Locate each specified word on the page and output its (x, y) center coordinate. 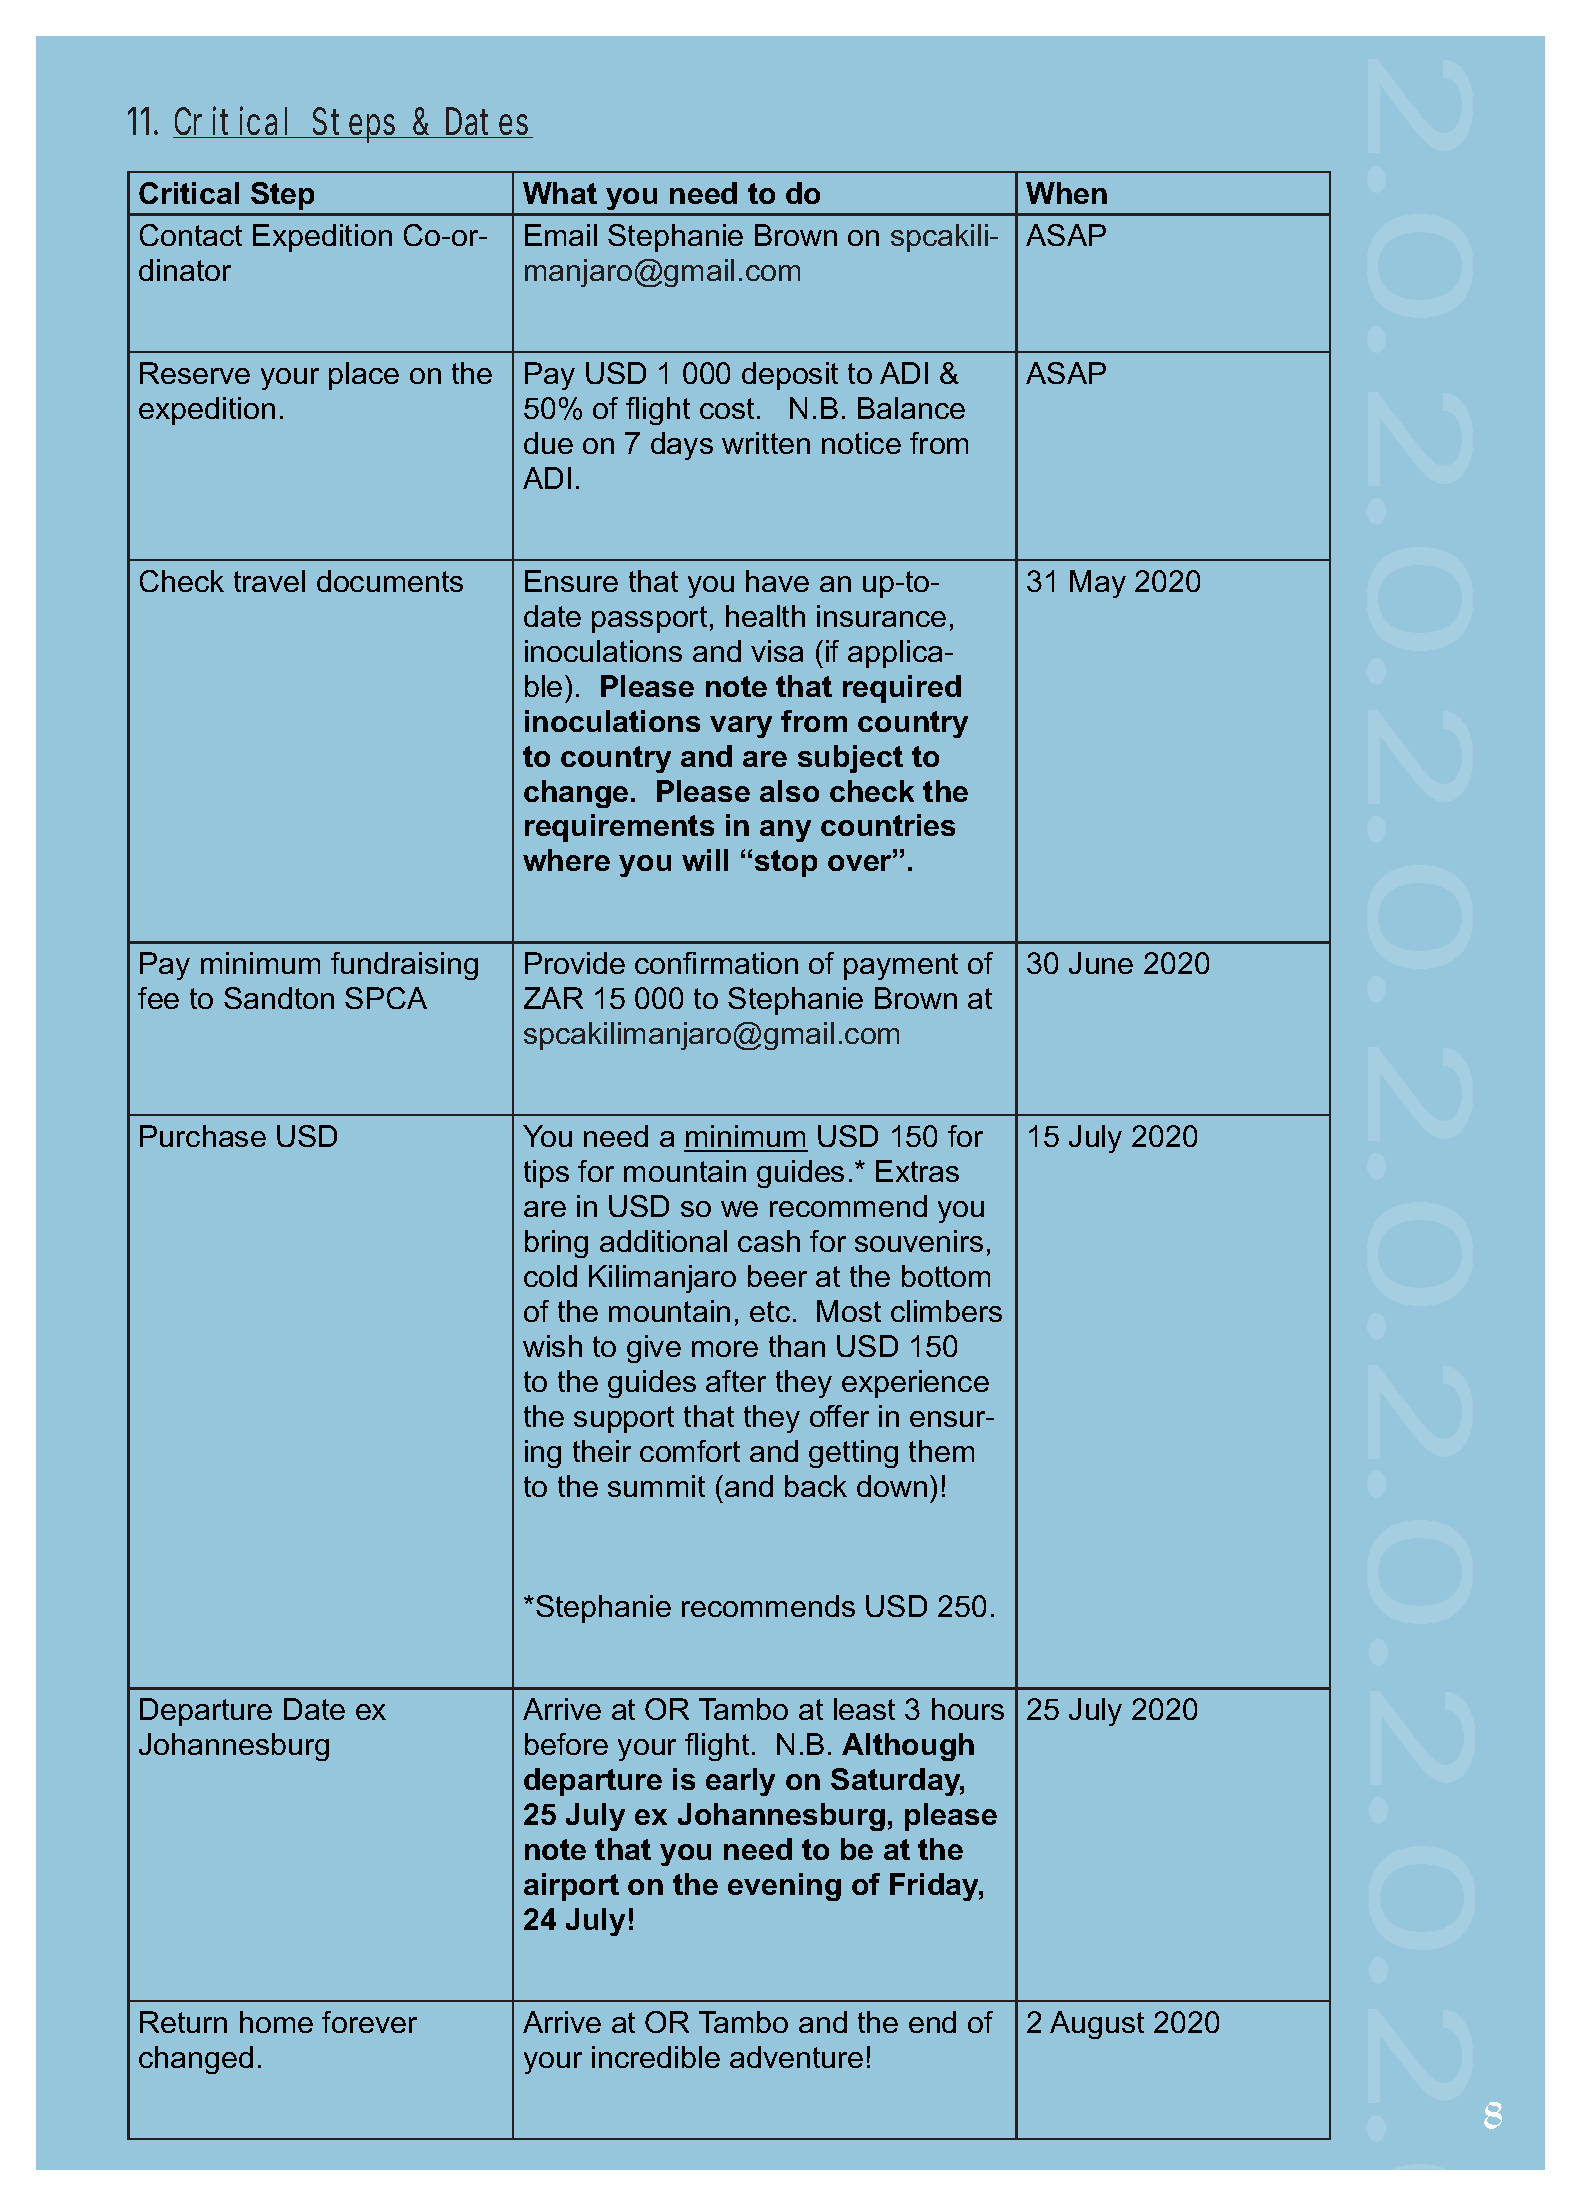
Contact (191, 235)
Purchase (203, 1136)
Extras (917, 1171)
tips (546, 1174)
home (276, 2022)
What (560, 193)
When (1066, 193)
